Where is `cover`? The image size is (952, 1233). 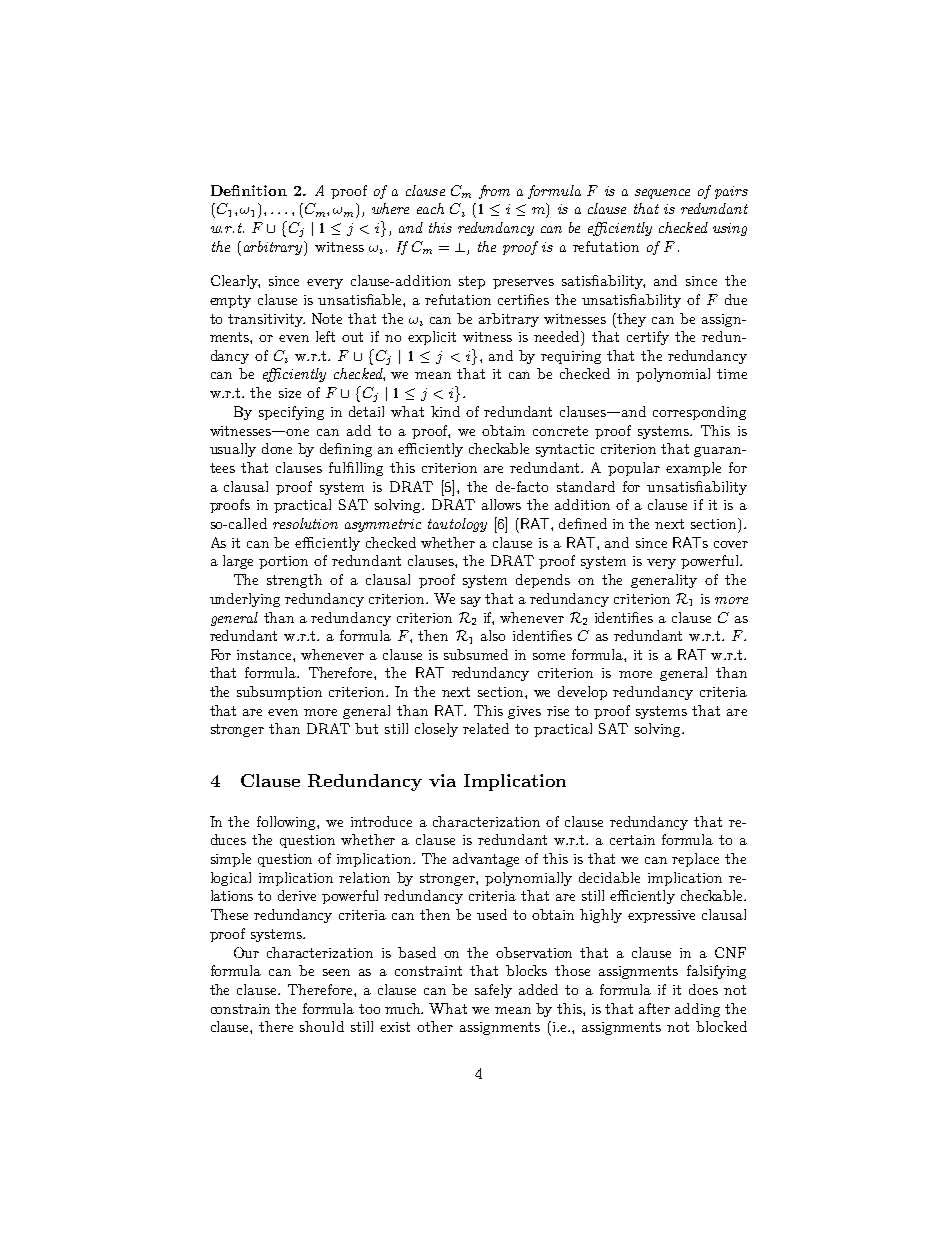
cover is located at coordinates (731, 544).
